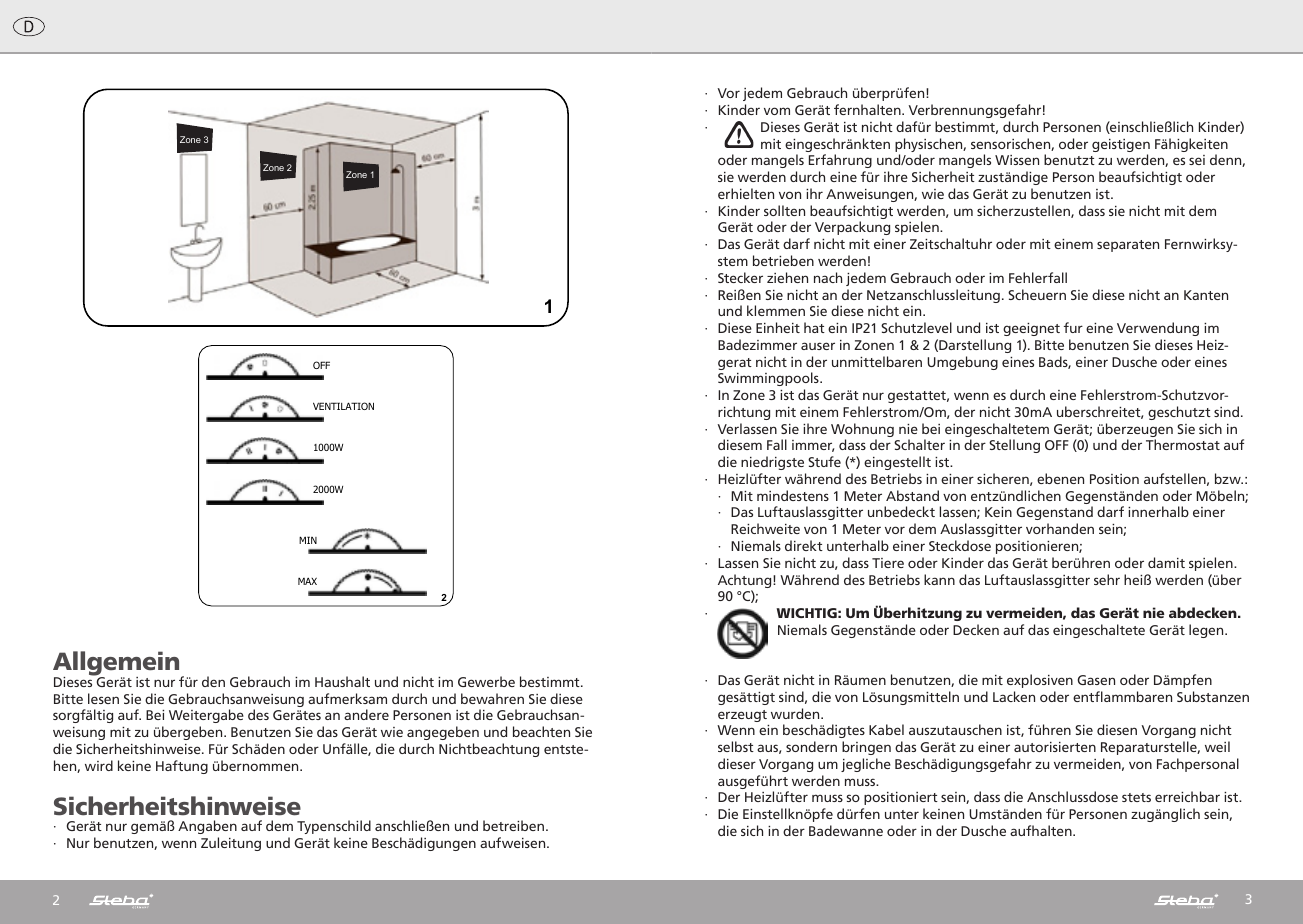  I want to click on weil, so click(1217, 746).
